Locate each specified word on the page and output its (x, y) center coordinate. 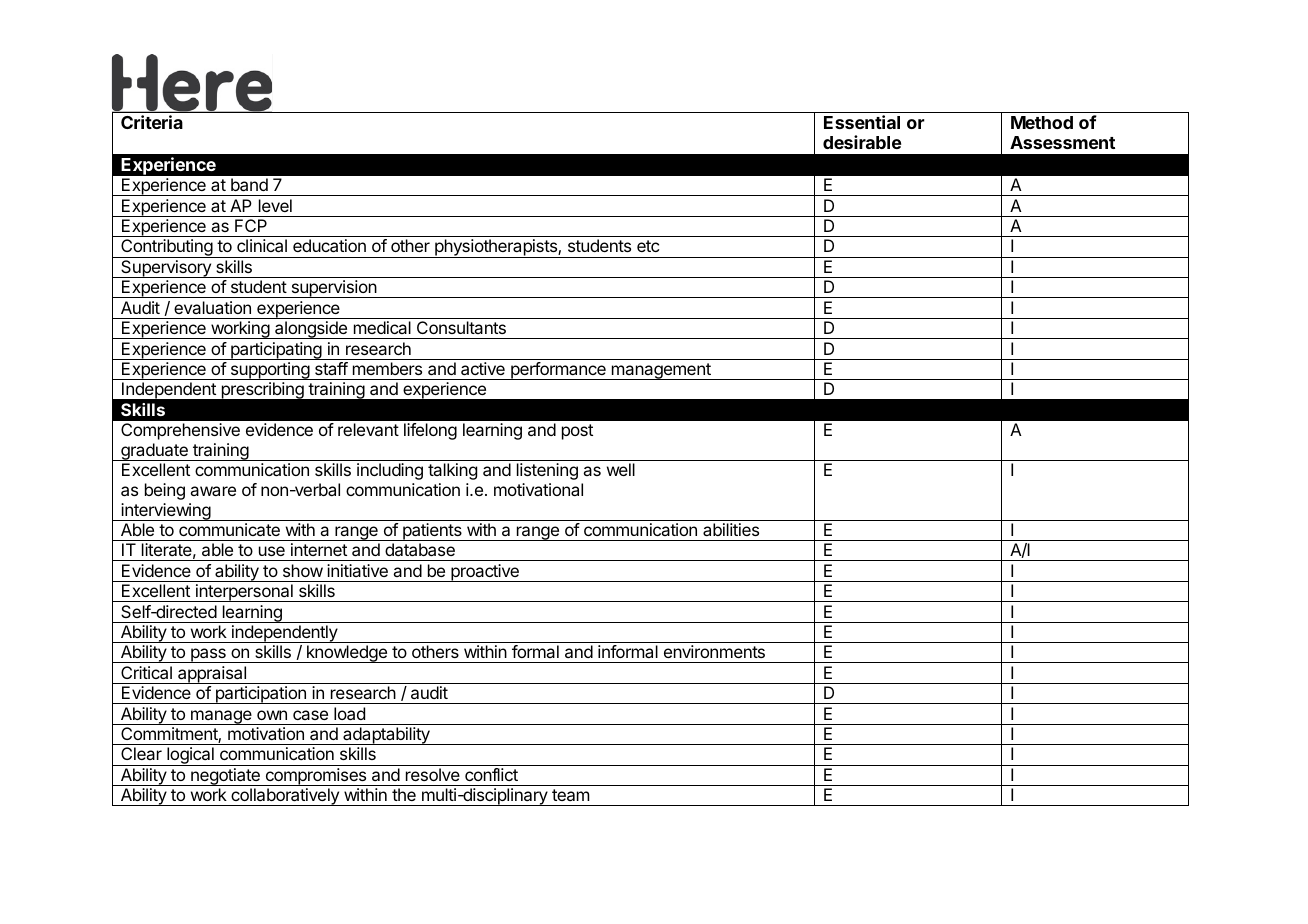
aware (213, 491)
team (571, 795)
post (577, 432)
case (310, 715)
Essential (862, 122)
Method (1042, 122)
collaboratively (285, 797)
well (621, 469)
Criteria (152, 122)
